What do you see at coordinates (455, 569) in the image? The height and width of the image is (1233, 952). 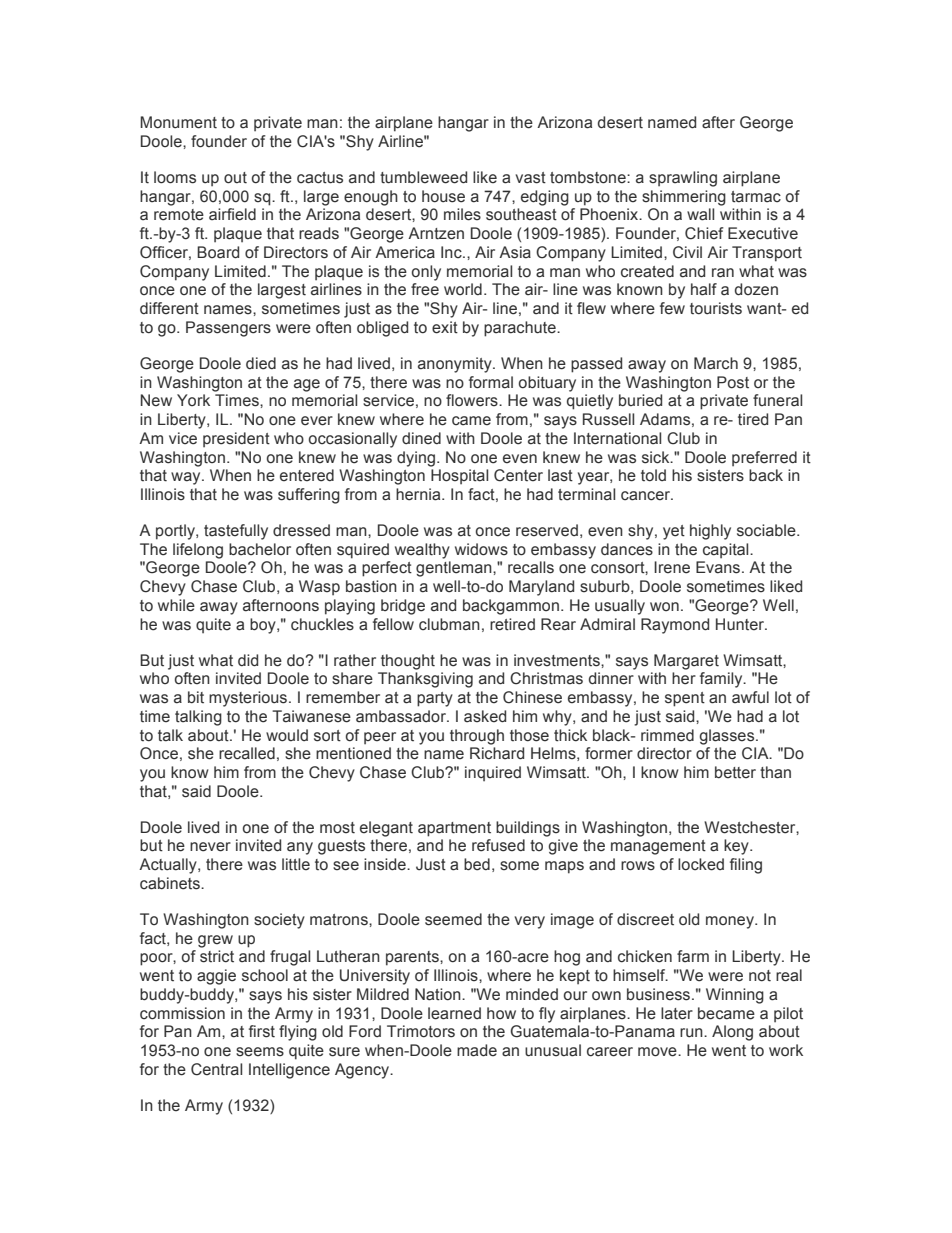 I see `gentleman` at bounding box center [455, 569].
